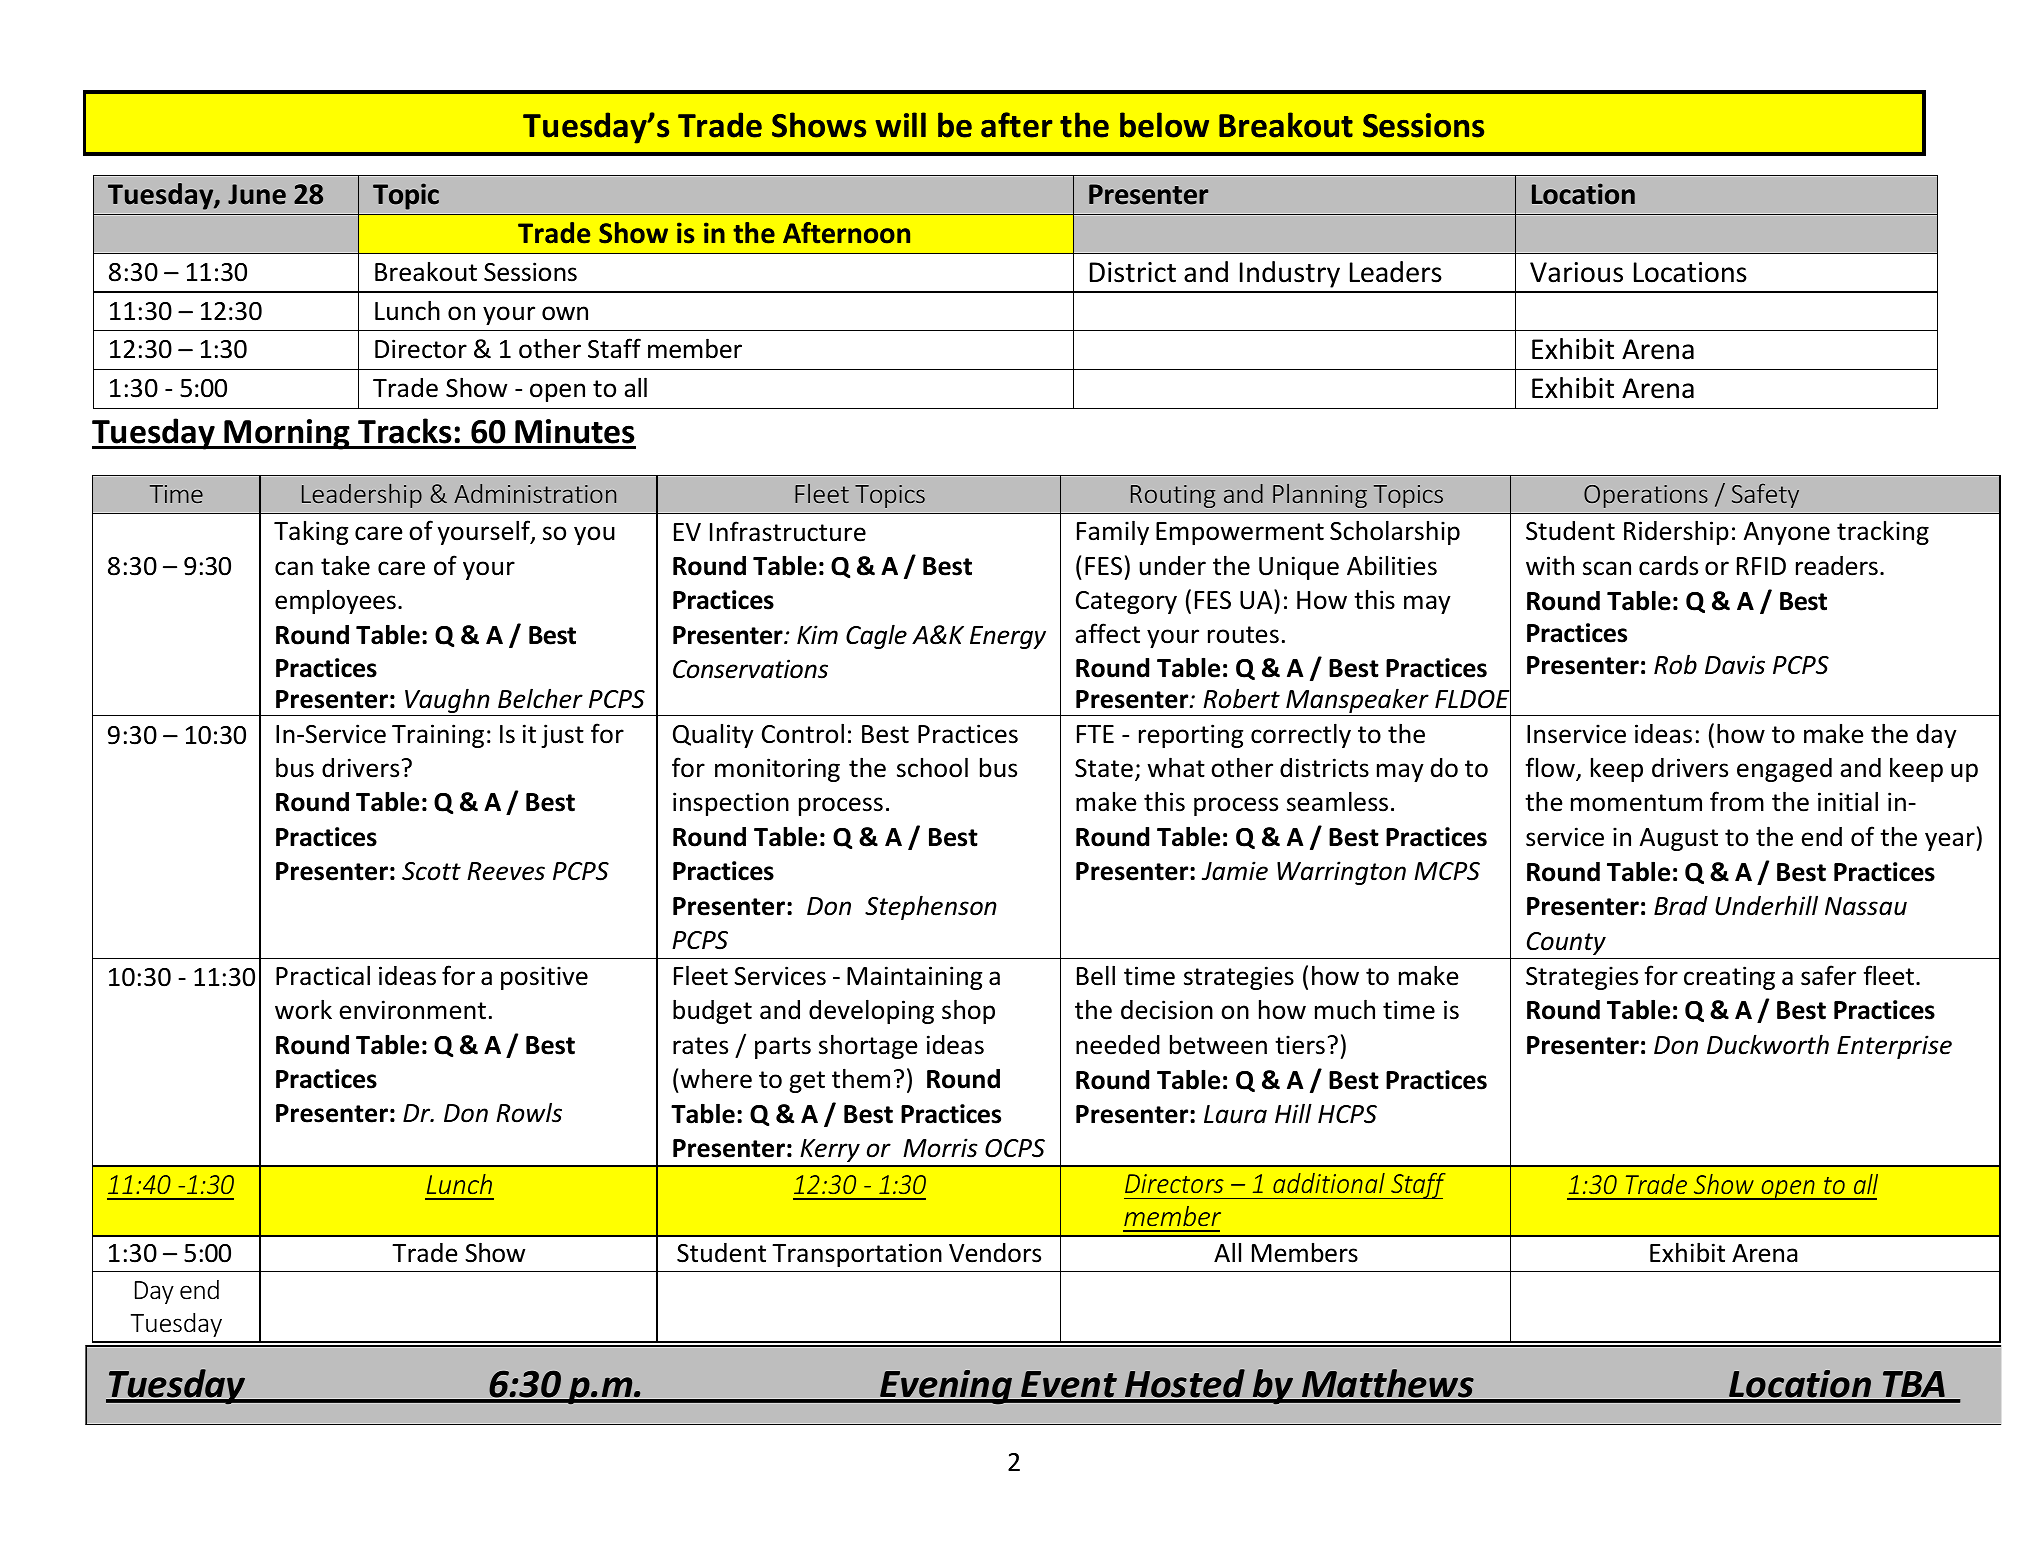  Describe the element at coordinates (1784, 770) in the document. I see `engaged` at that location.
